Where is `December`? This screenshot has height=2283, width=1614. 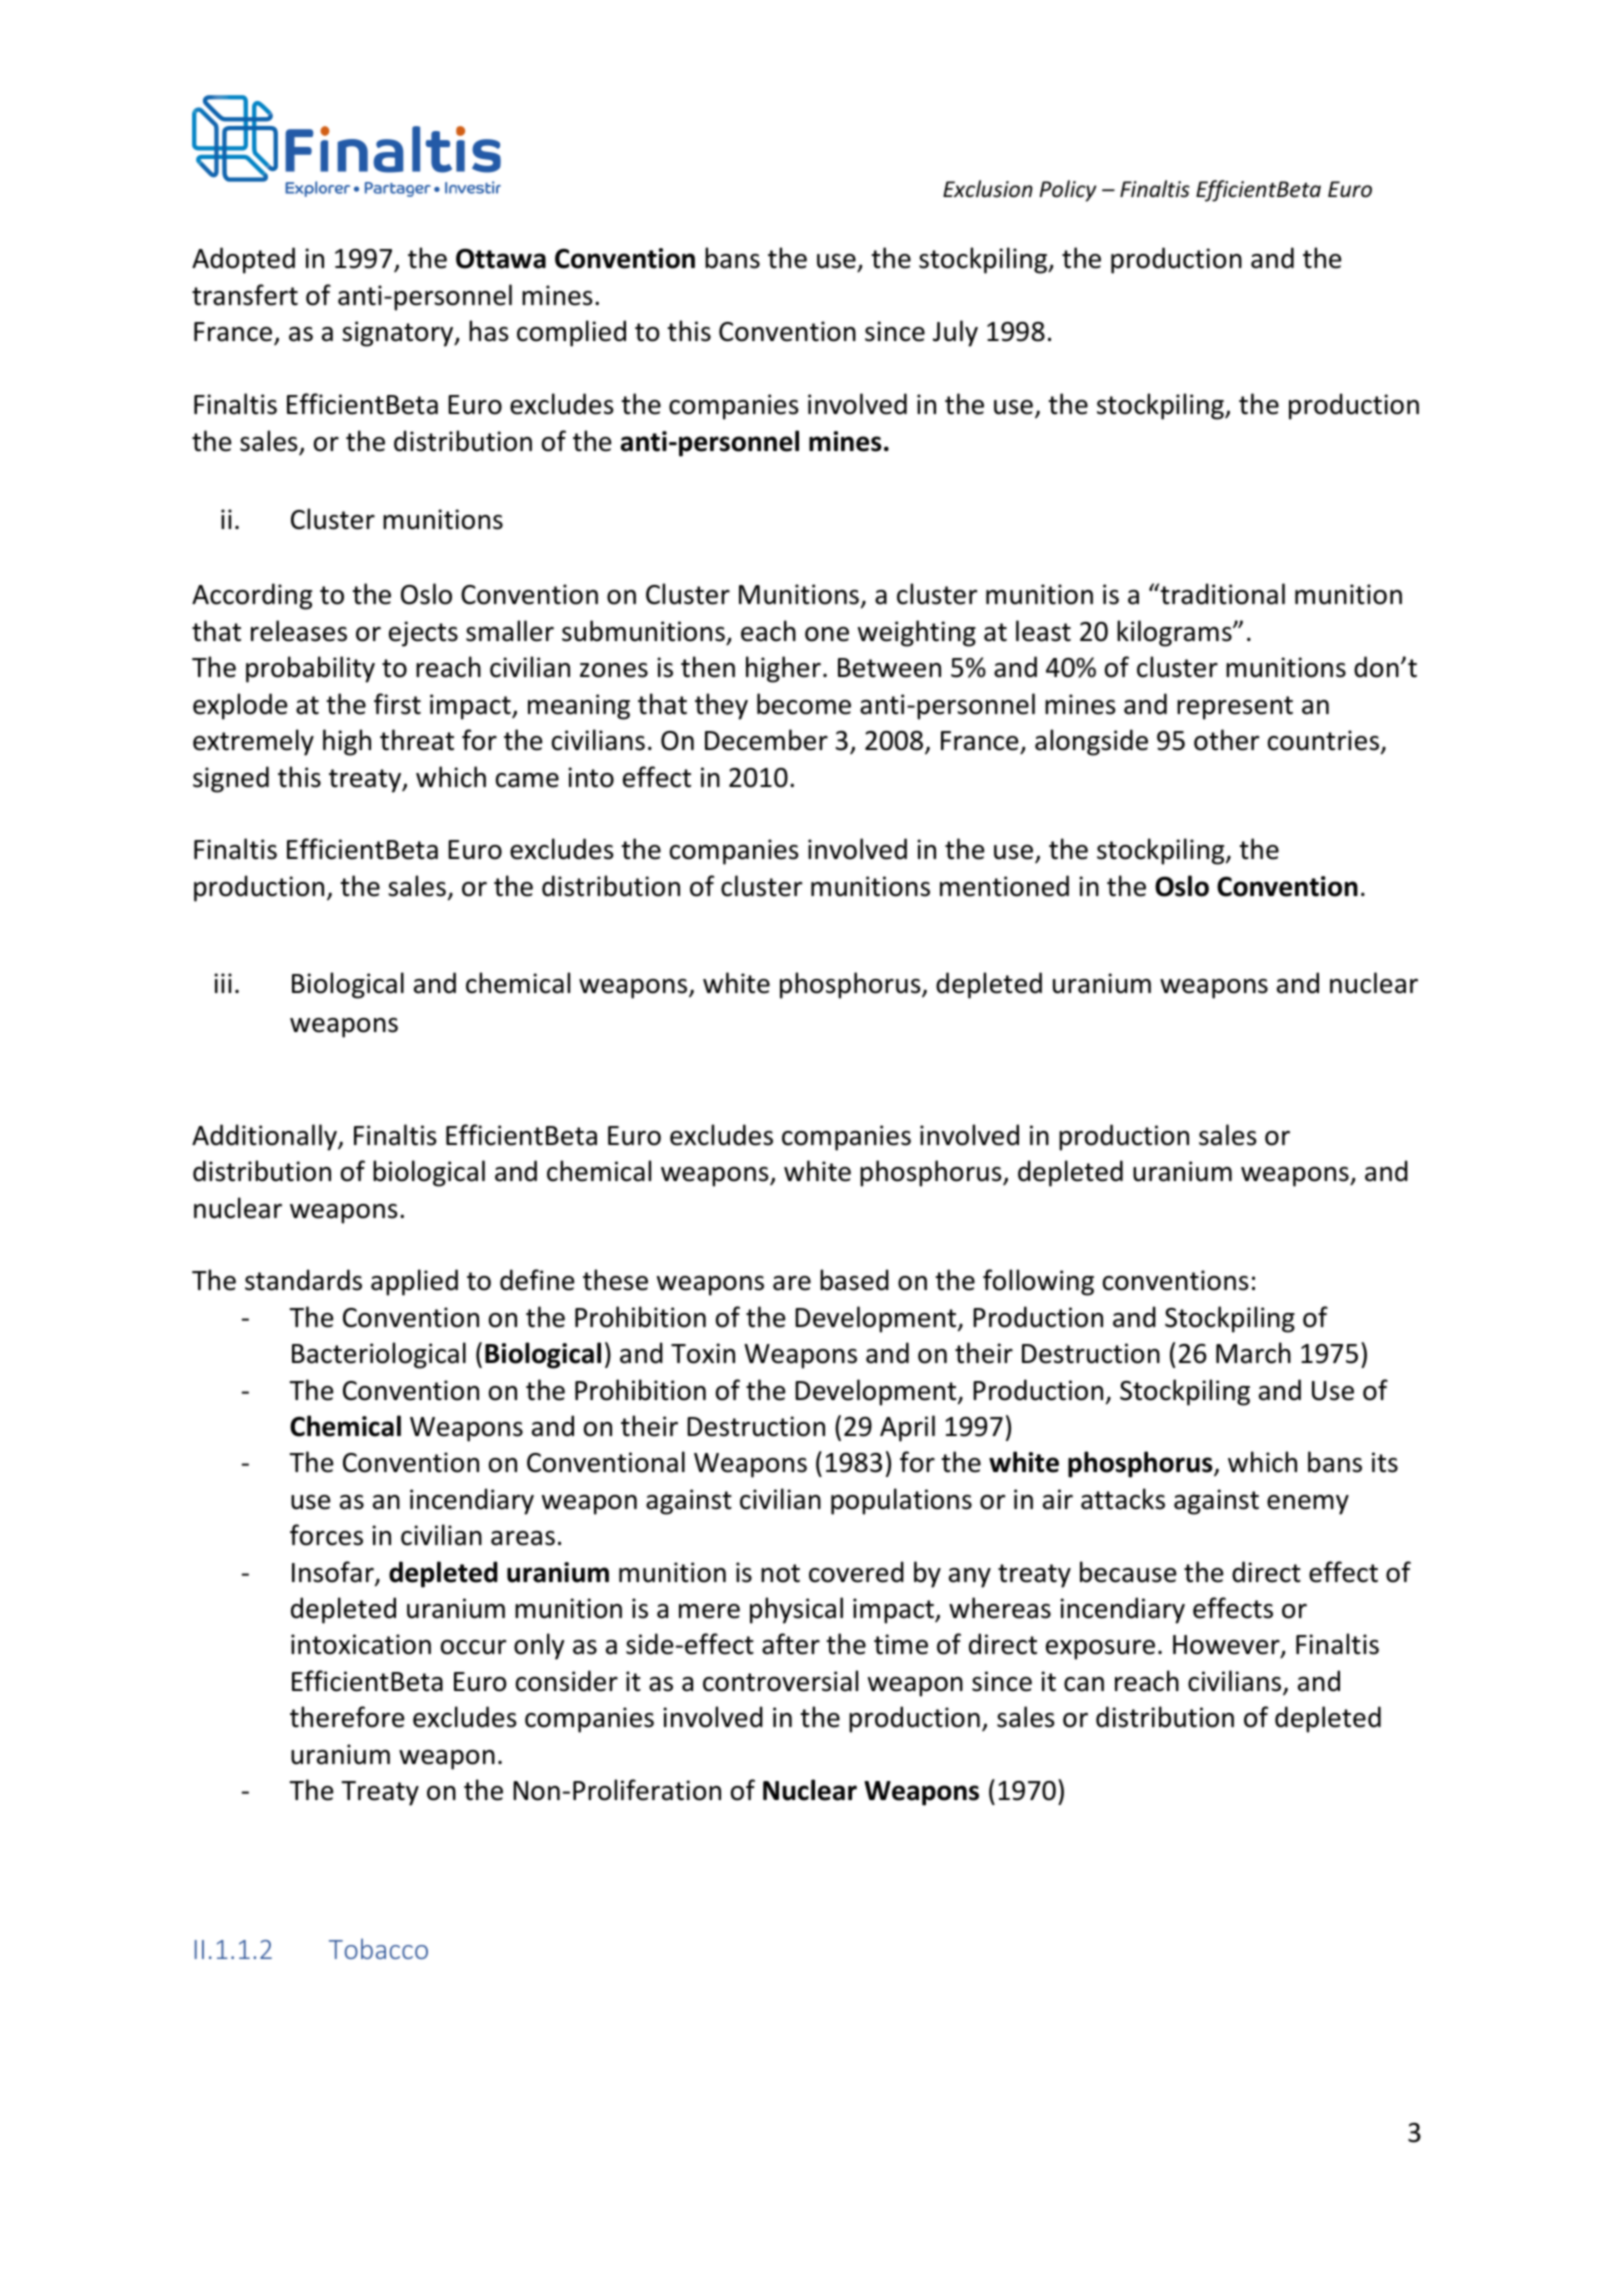 December is located at coordinates (766, 740).
